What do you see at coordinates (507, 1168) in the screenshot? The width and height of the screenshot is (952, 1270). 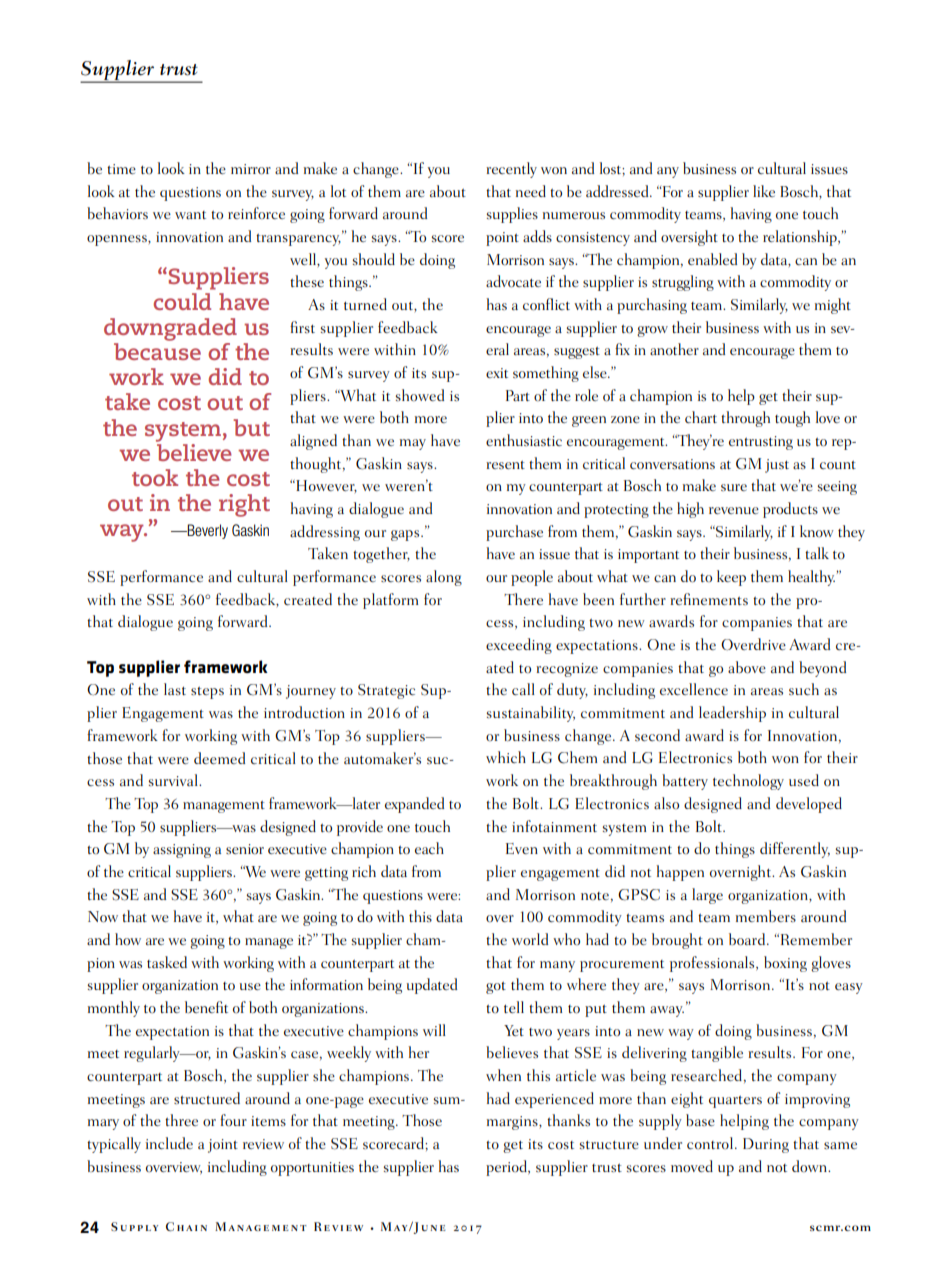 I see `period` at bounding box center [507, 1168].
